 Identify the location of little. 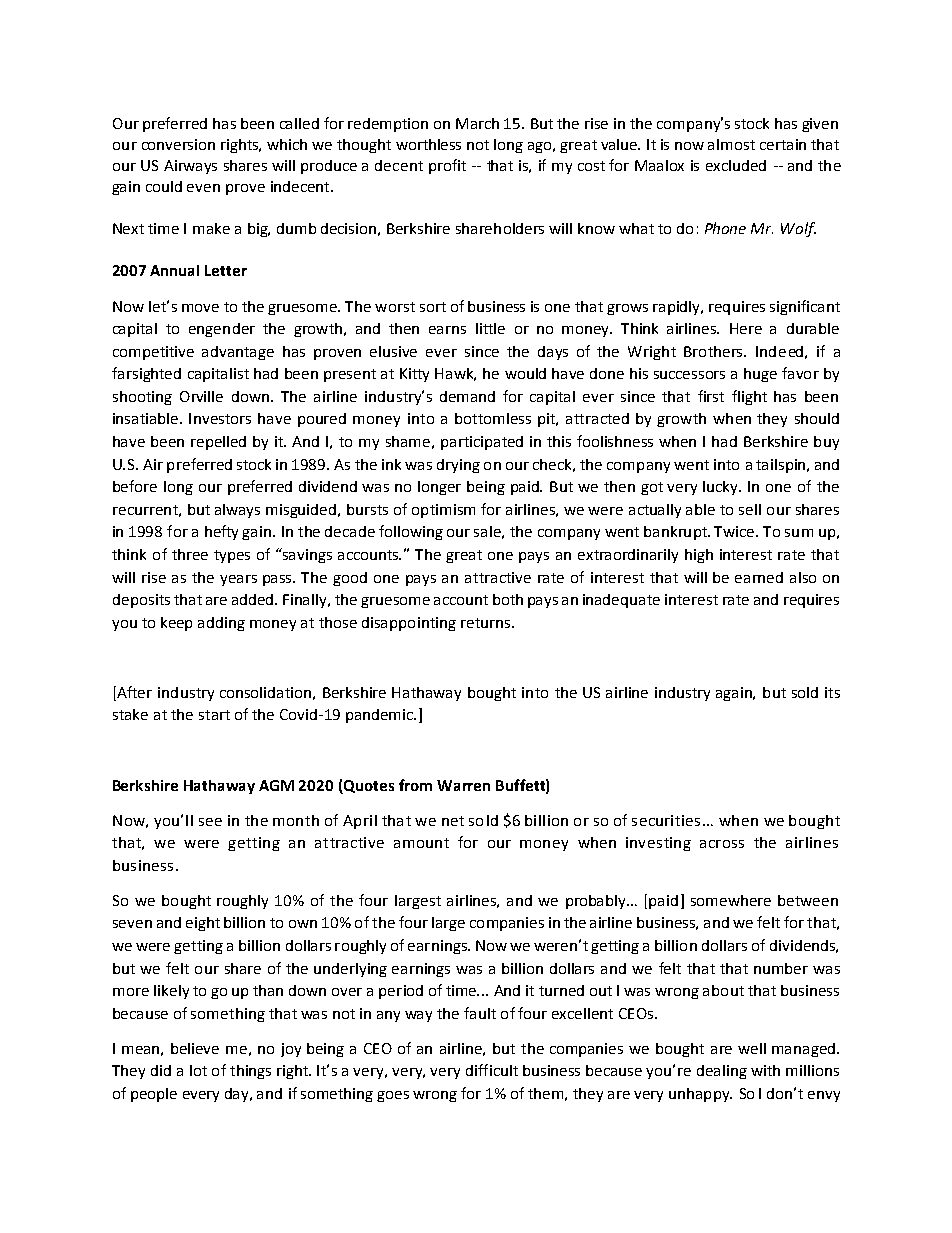
(490, 328).
